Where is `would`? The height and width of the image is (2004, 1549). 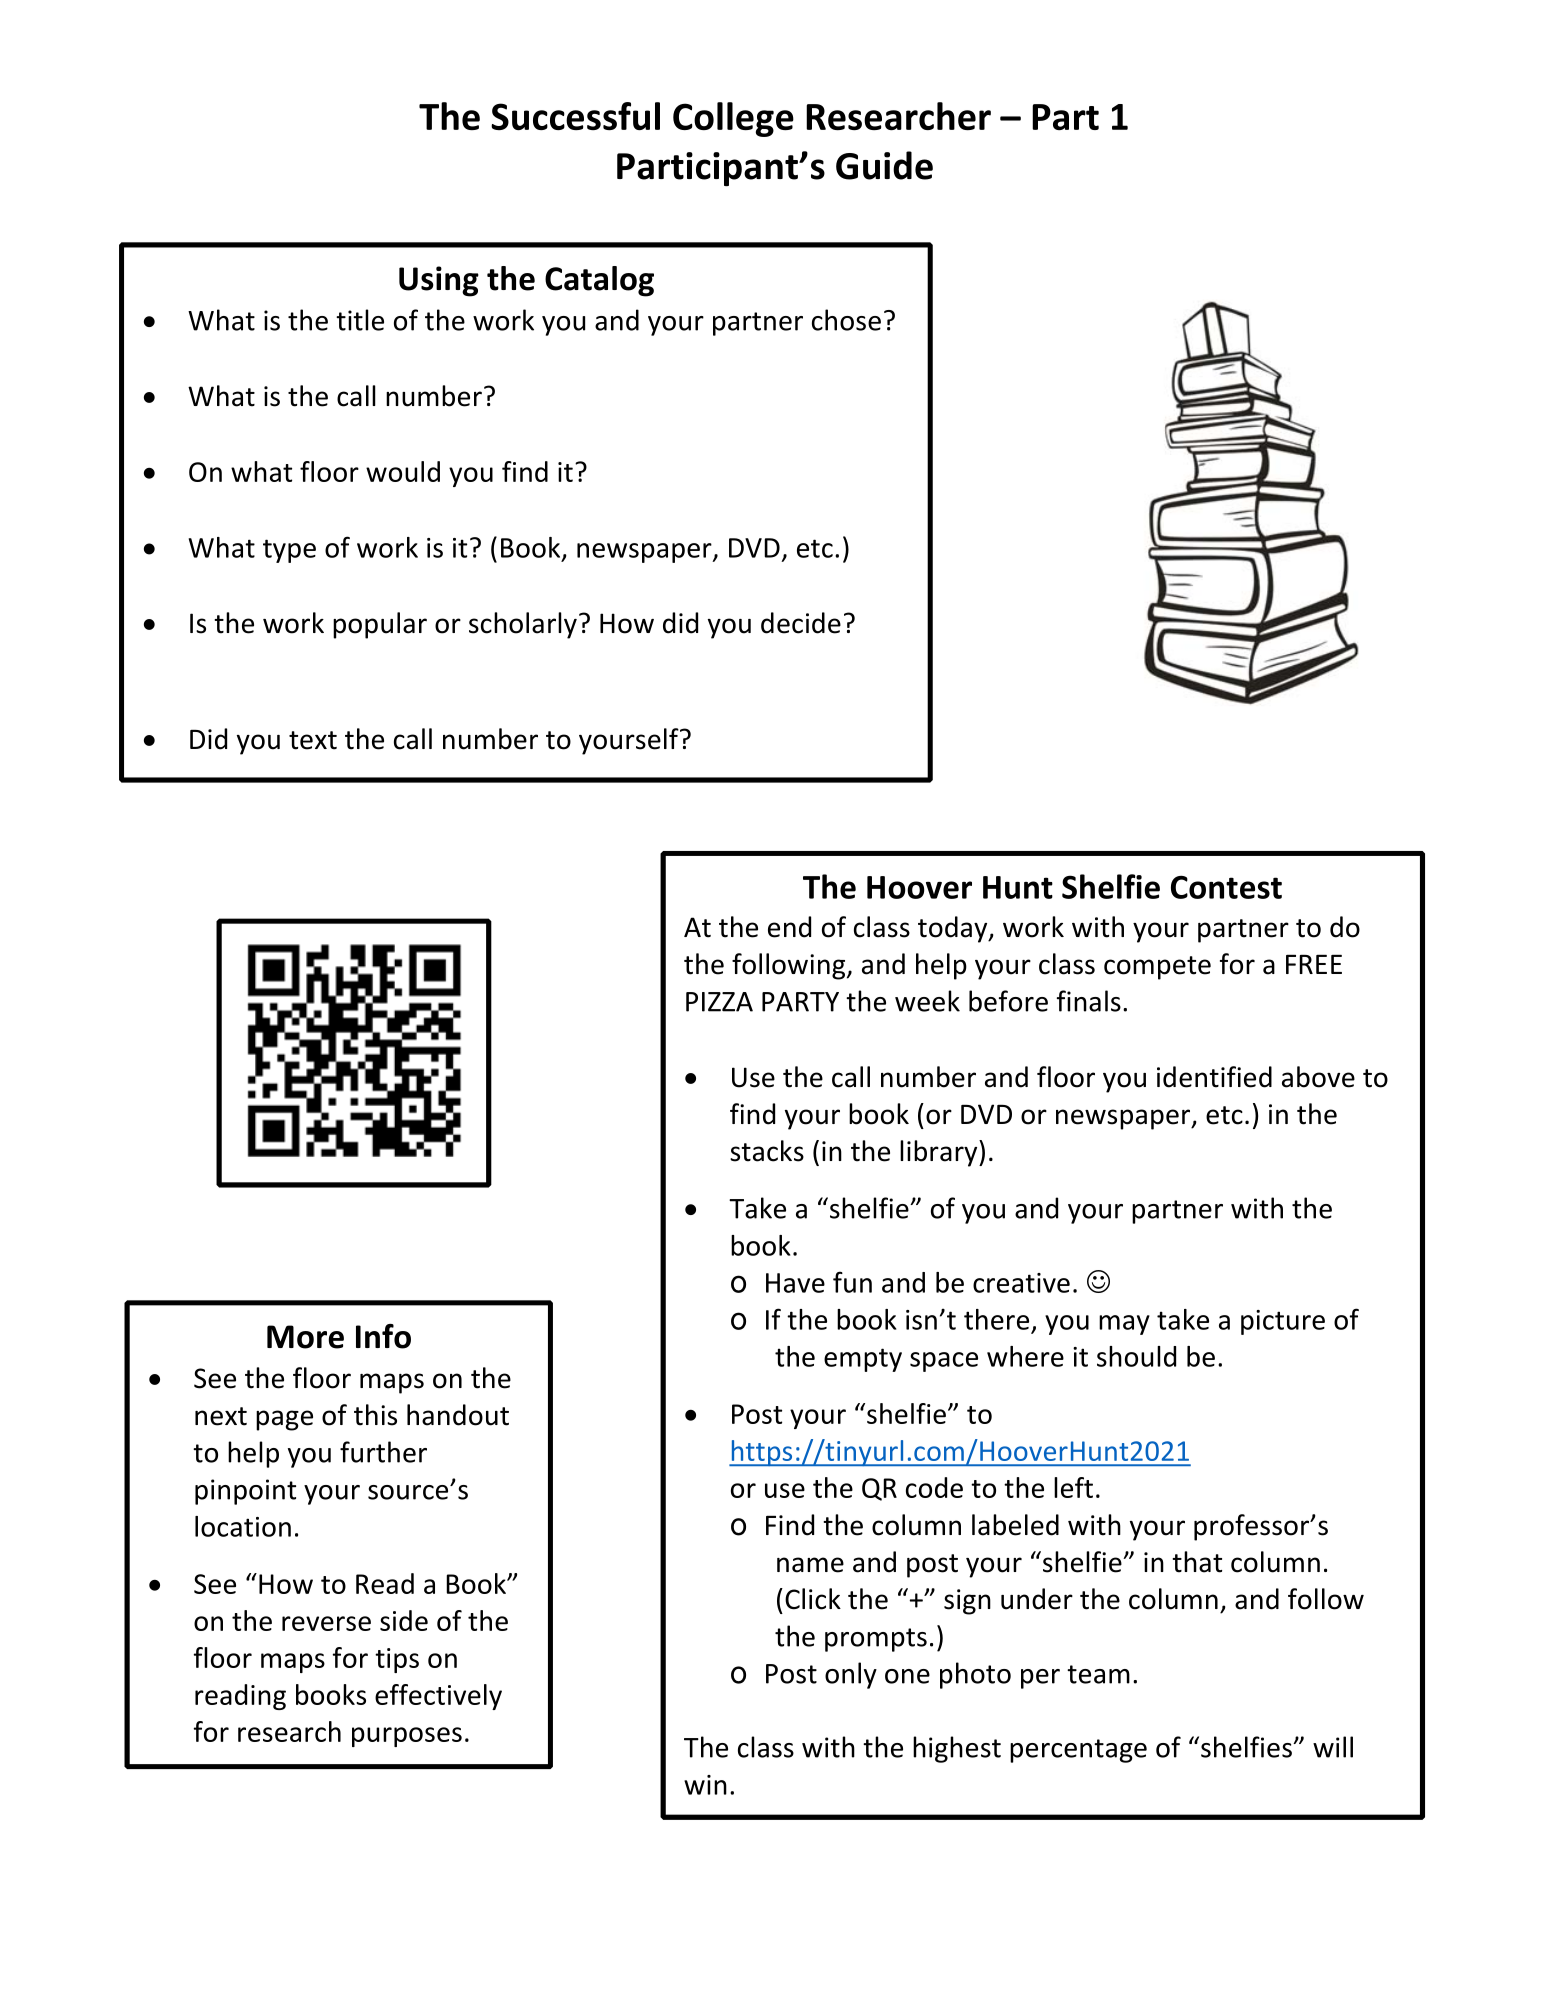 would is located at coordinates (403, 471).
